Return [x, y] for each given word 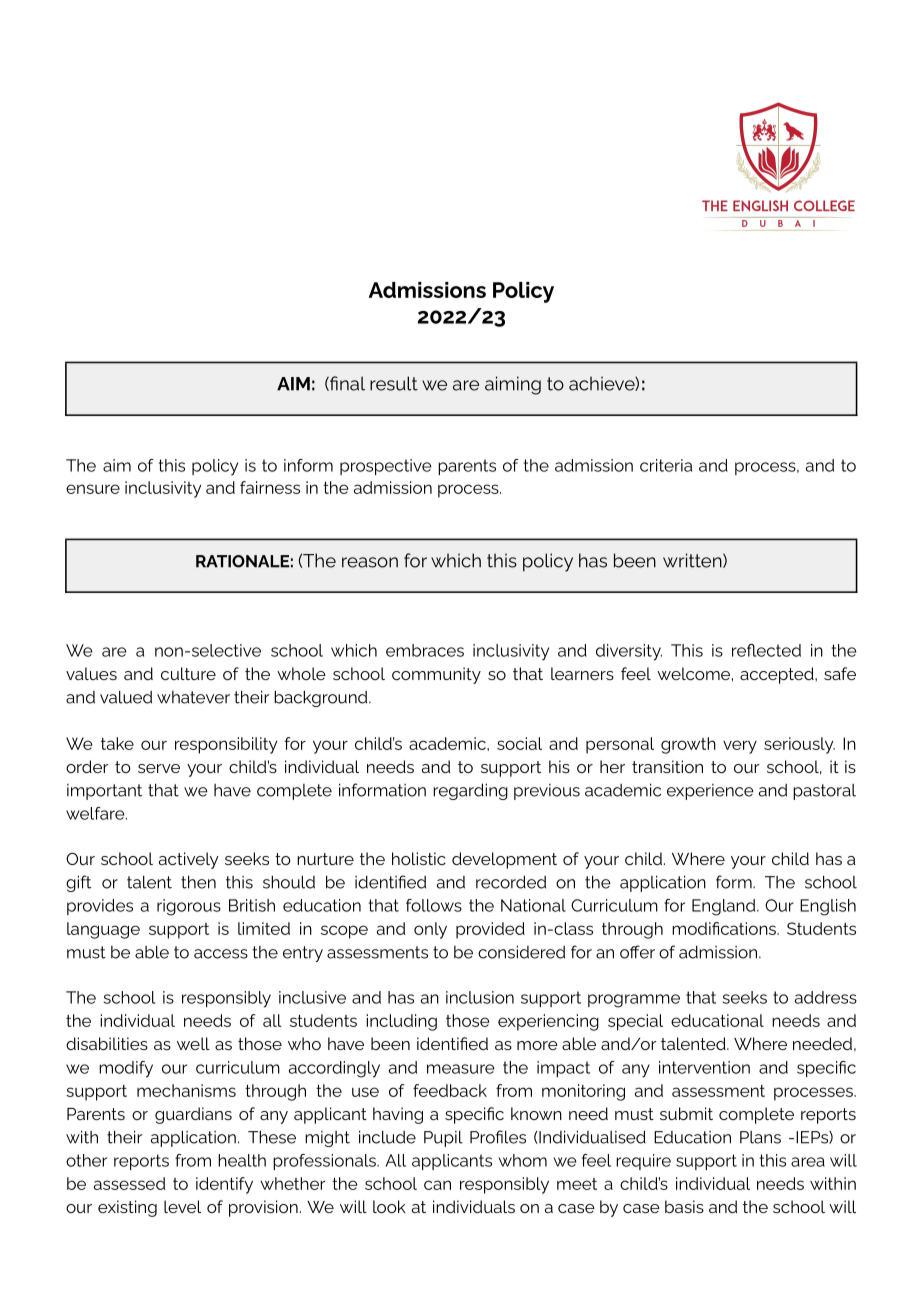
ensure [93, 489]
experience [710, 792]
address [826, 997]
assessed [129, 1183]
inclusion [480, 997]
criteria [666, 465]
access [221, 954]
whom [523, 1160]
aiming [513, 385]
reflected [766, 650]
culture [188, 673]
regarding [470, 791]
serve [159, 768]
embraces [425, 650]
